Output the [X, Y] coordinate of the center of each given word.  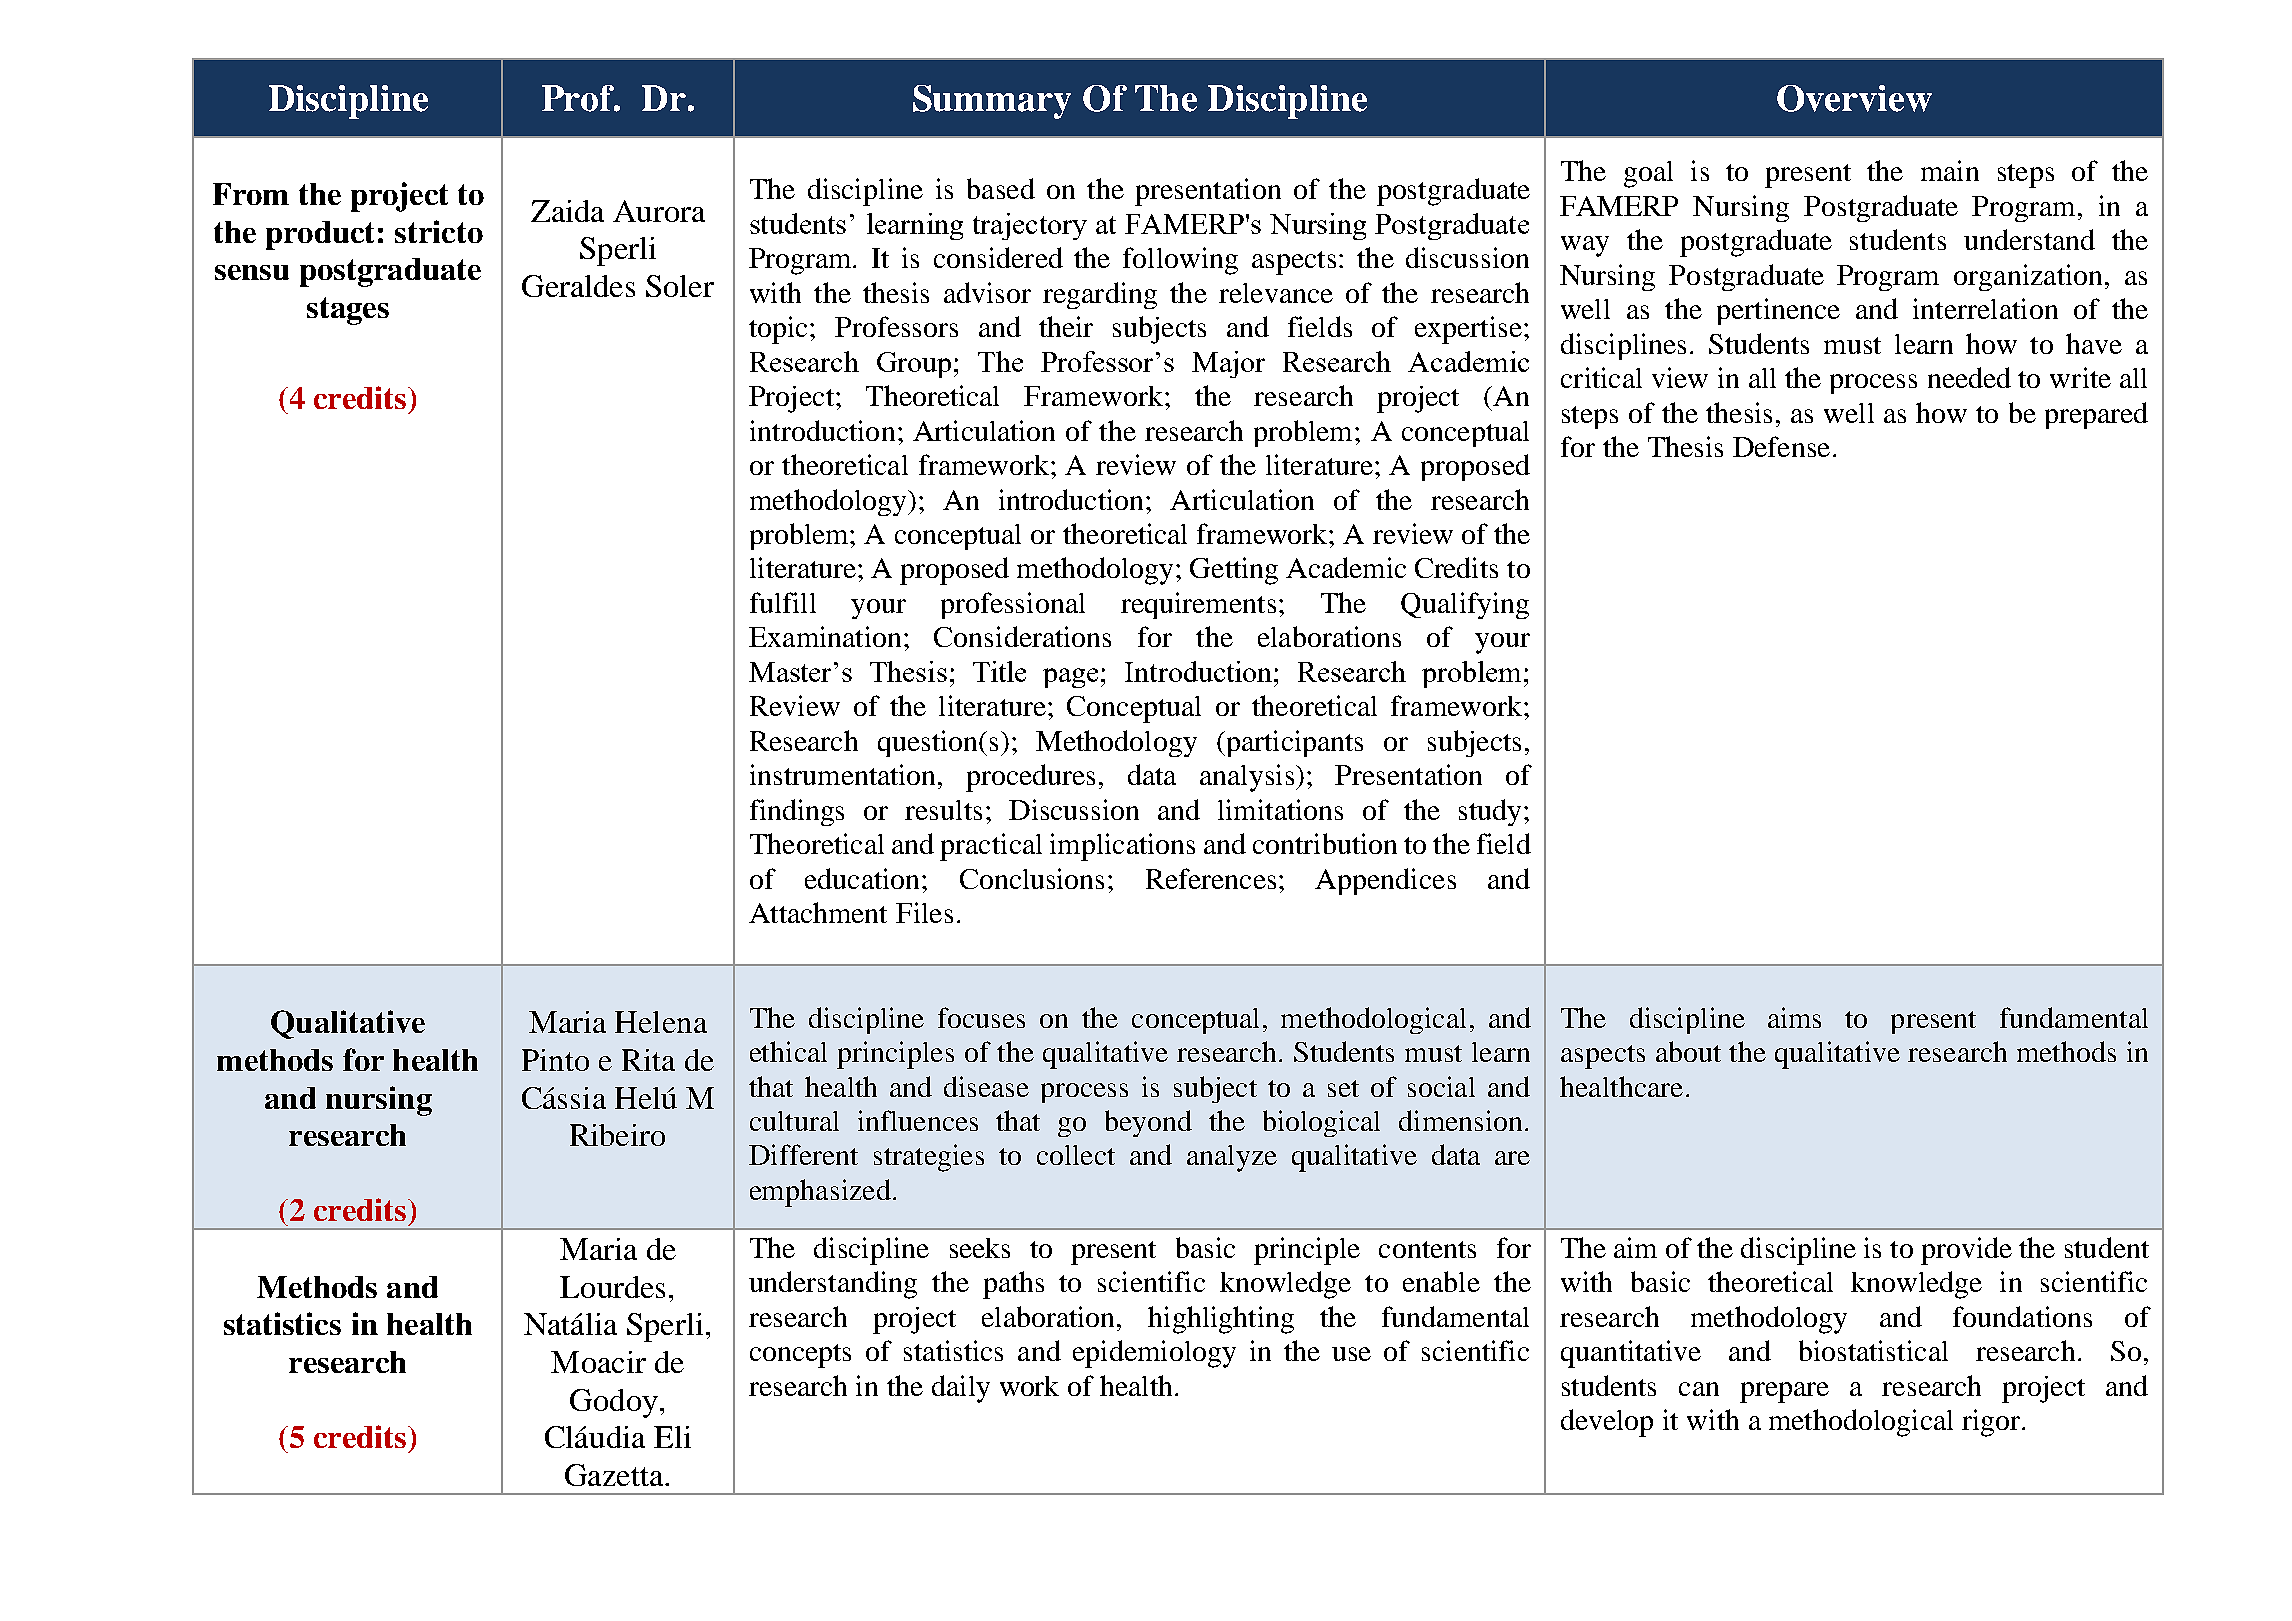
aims [1794, 1017]
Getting [1234, 571]
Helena [661, 1022]
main [1950, 170]
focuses [981, 1017]
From [251, 194]
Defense [1781, 446]
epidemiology [1154, 1354]
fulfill [783, 602]
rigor [1992, 1423]
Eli [672, 1437]
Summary [992, 102]
